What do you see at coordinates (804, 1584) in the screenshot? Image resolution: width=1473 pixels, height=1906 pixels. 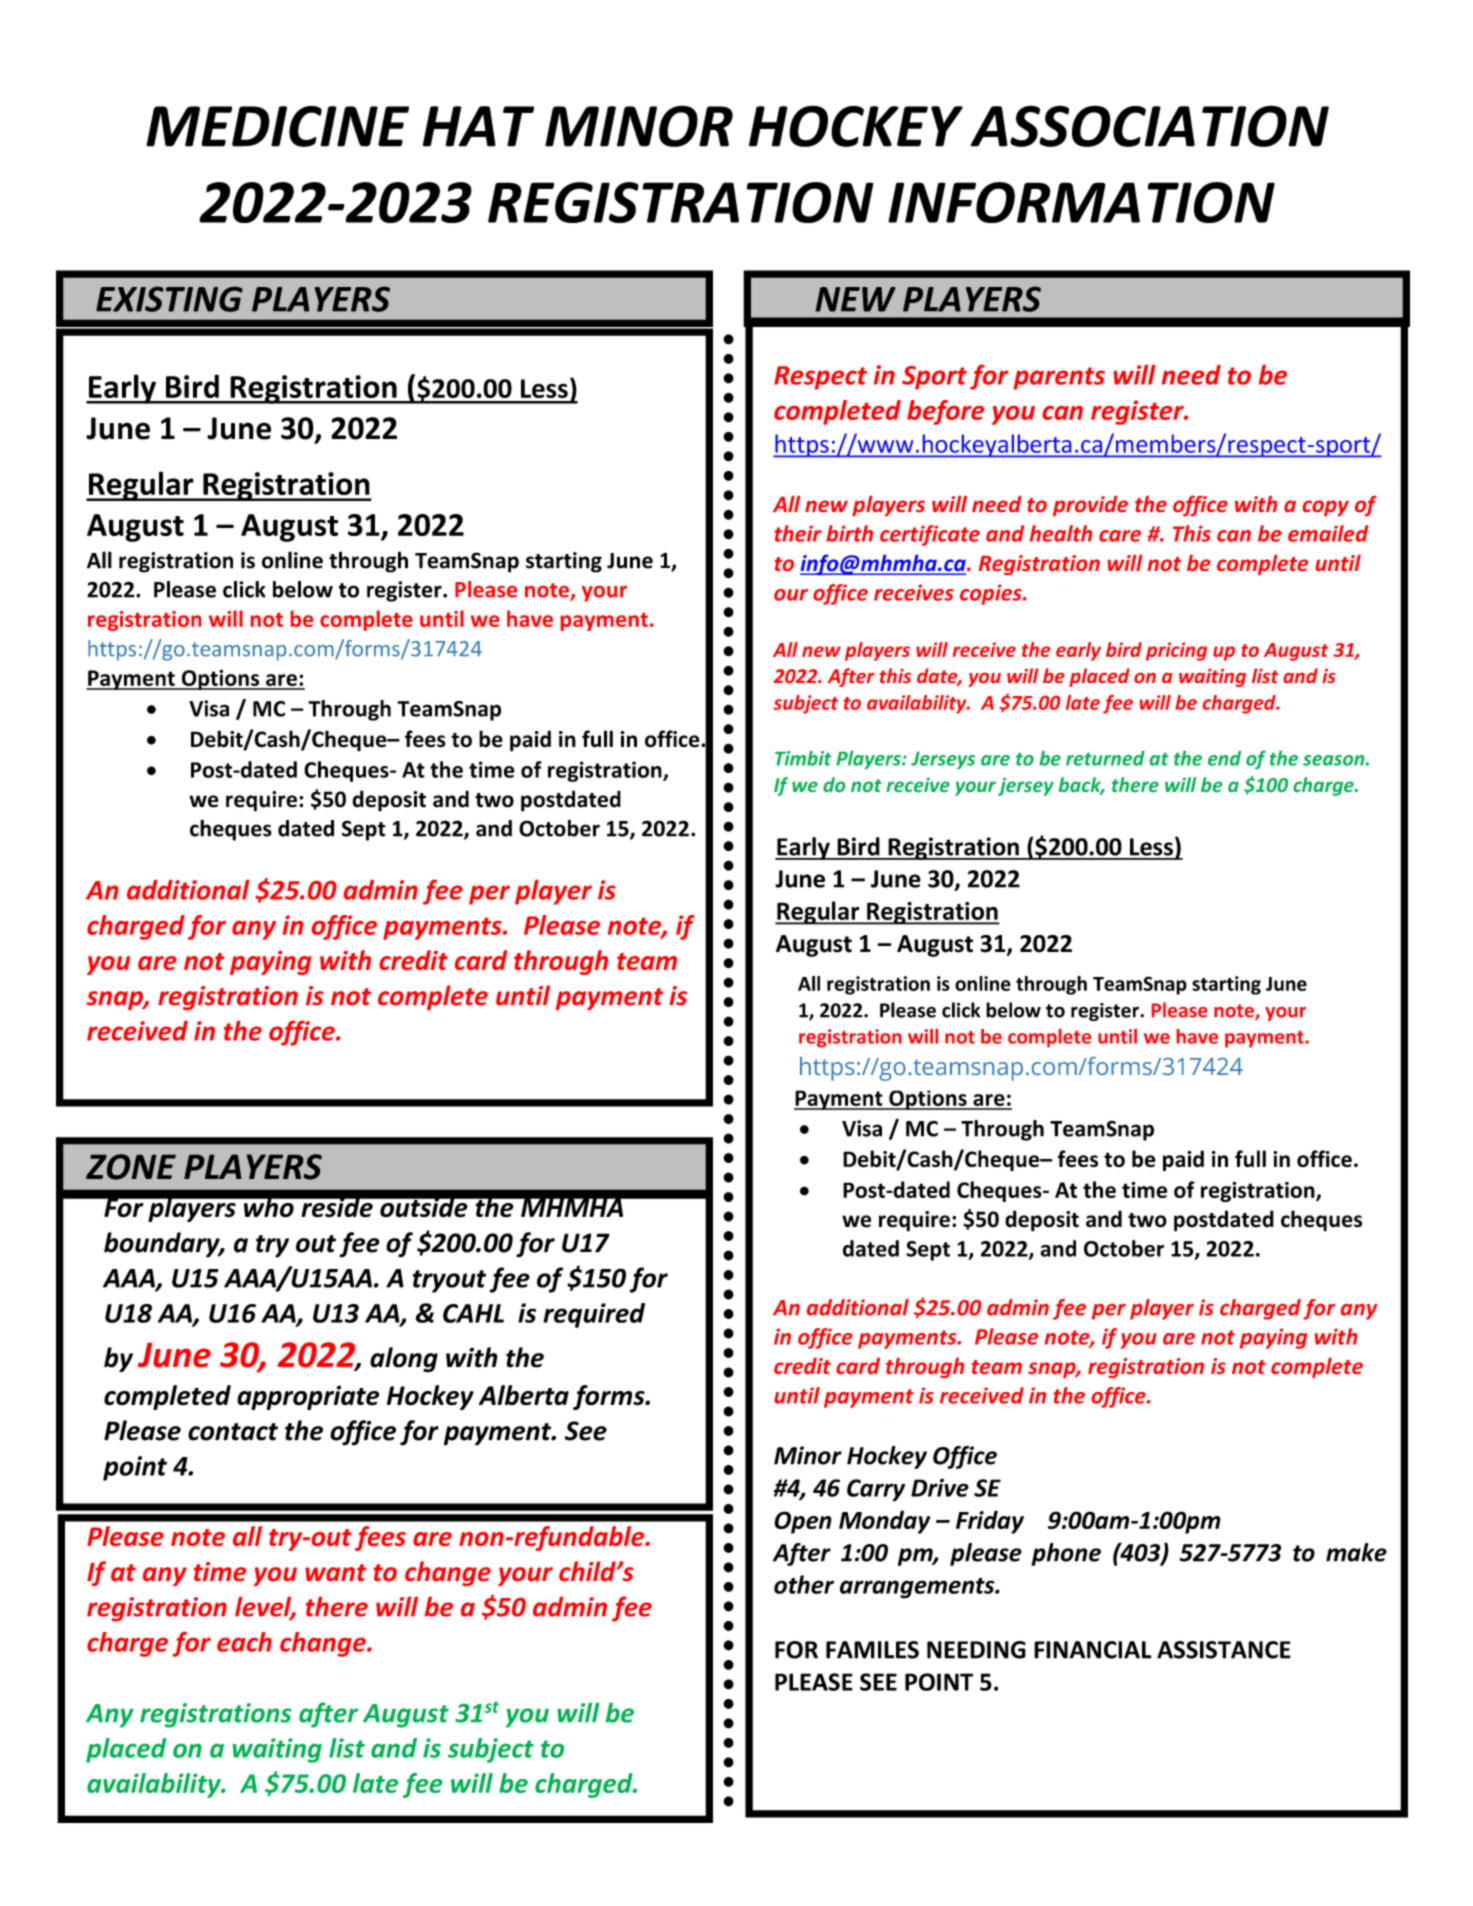 I see `other` at bounding box center [804, 1584].
